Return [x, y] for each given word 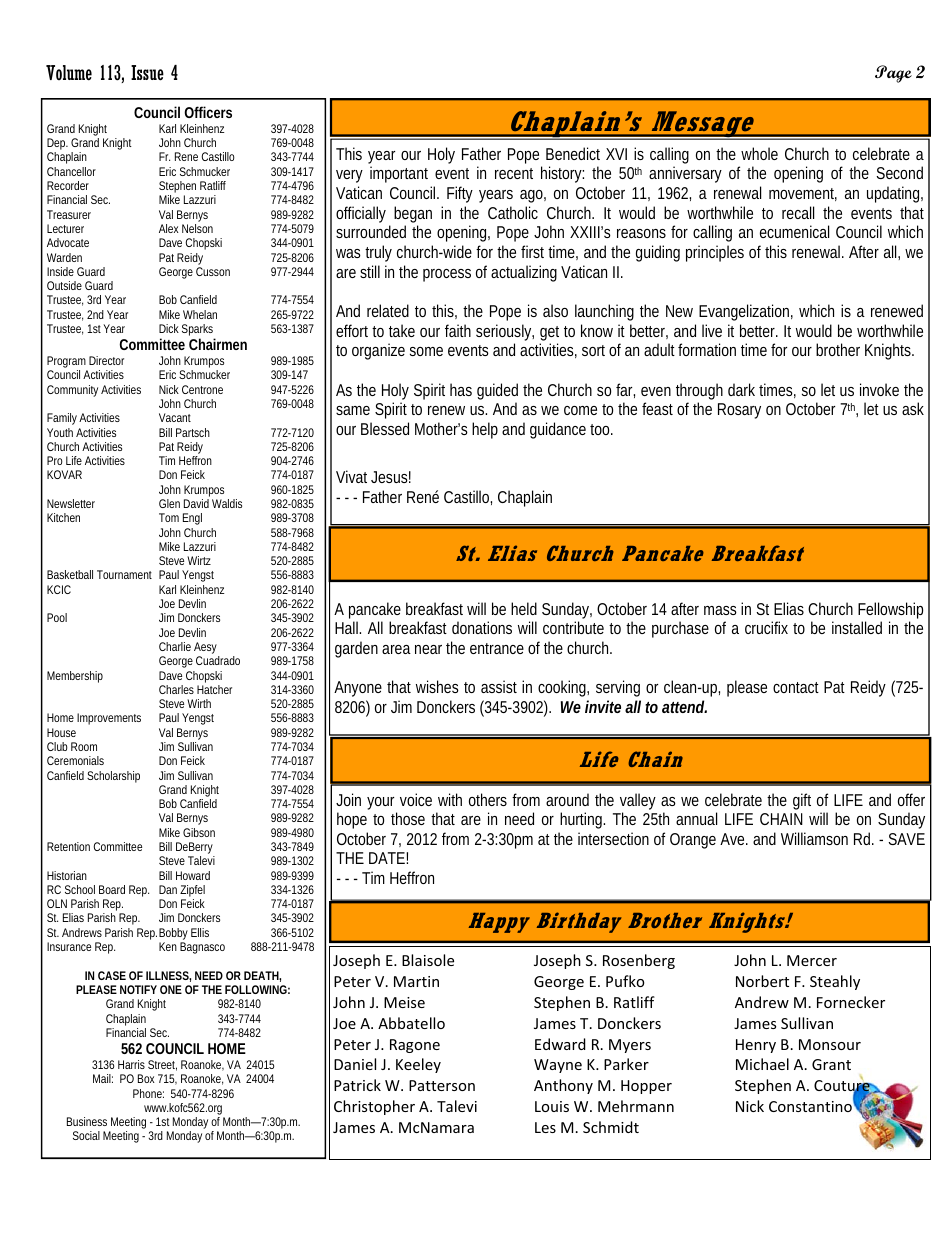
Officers [208, 112]
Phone [148, 1093]
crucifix [766, 627]
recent [514, 173]
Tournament [124, 574]
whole [759, 153]
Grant [831, 1064]
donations [482, 627]
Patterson [442, 1085]
